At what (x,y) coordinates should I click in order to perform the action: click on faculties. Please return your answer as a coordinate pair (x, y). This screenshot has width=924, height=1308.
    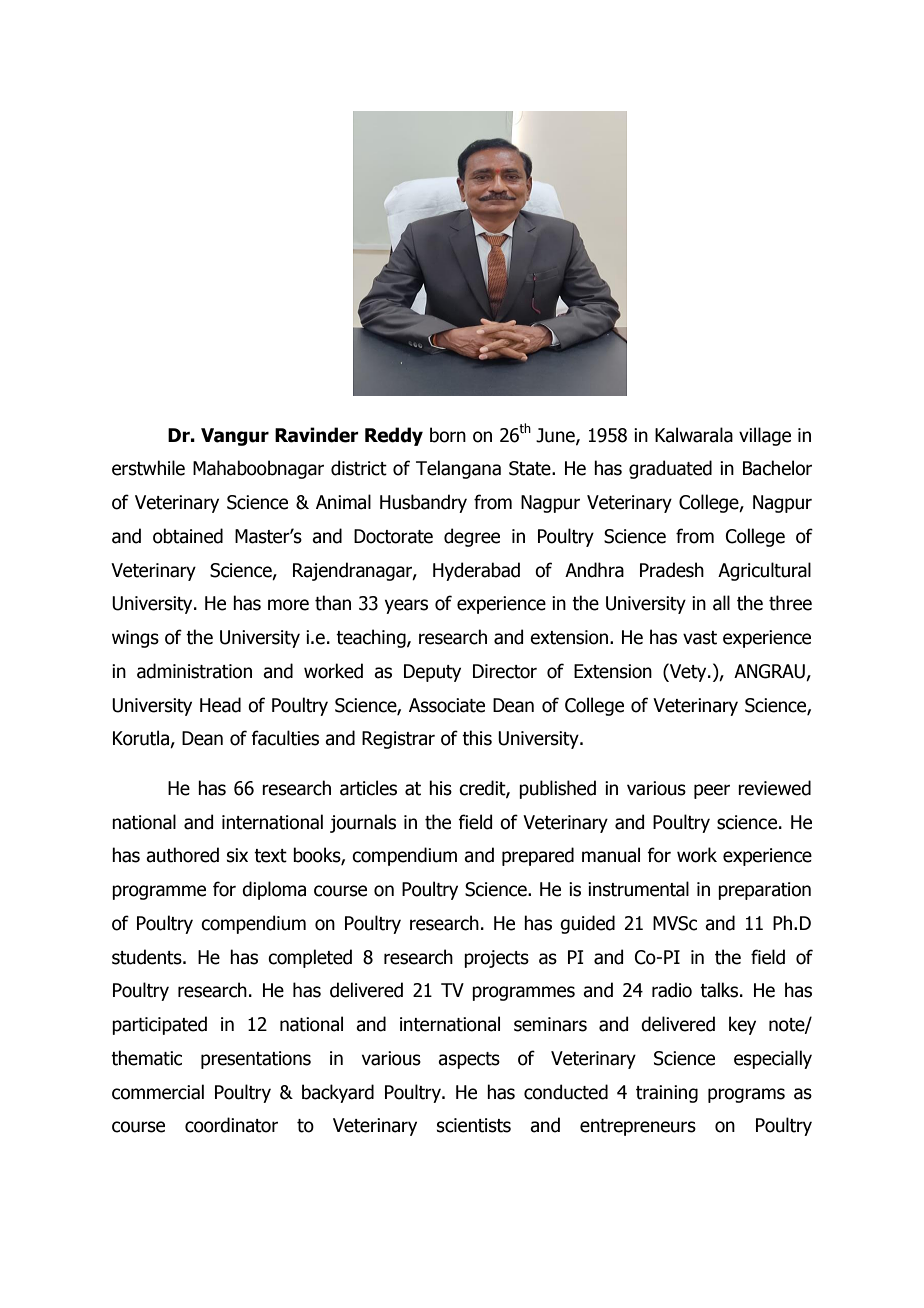
    Looking at the image, I should click on (285, 738).
